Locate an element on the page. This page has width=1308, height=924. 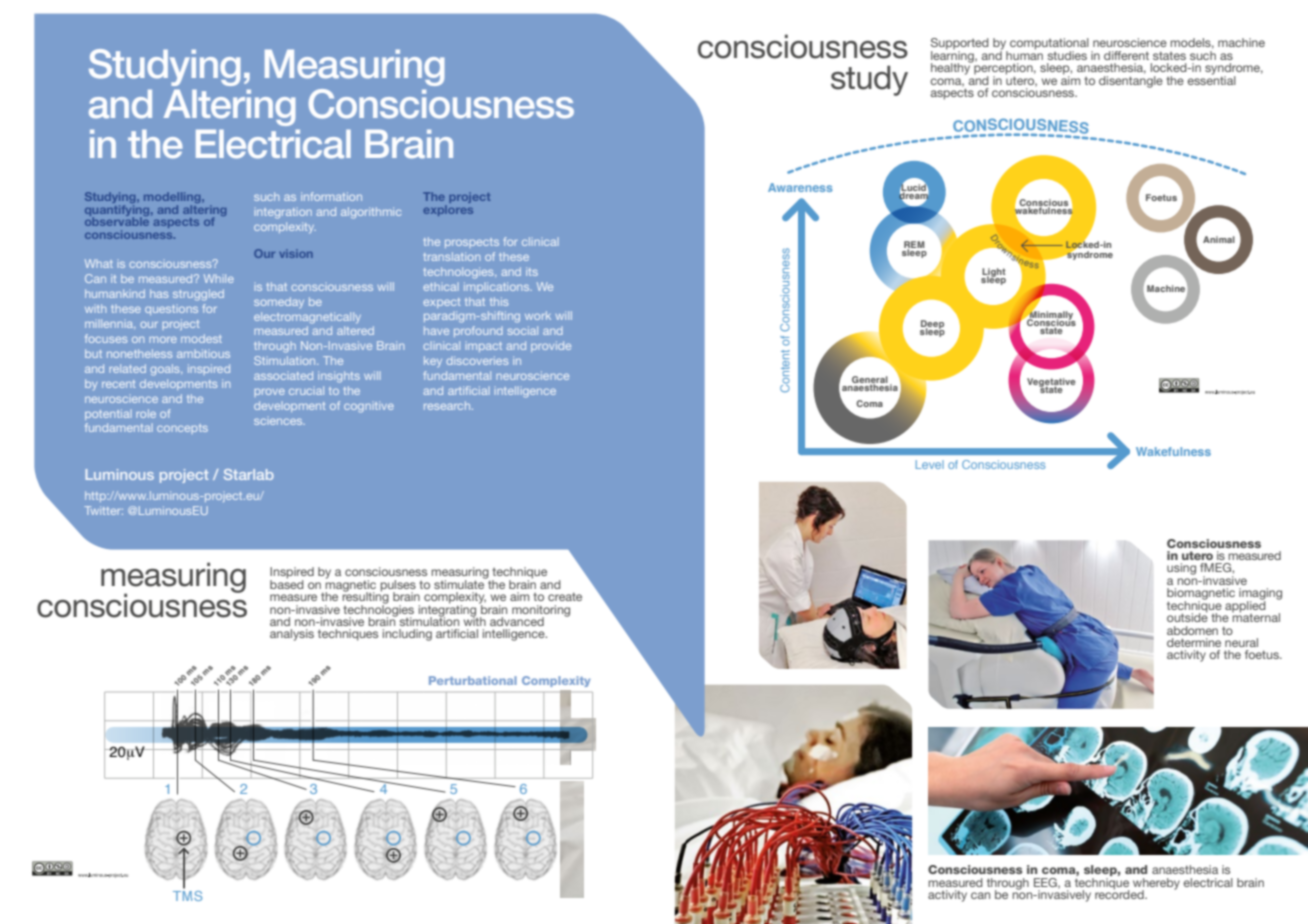
information is located at coordinates (331, 196).
